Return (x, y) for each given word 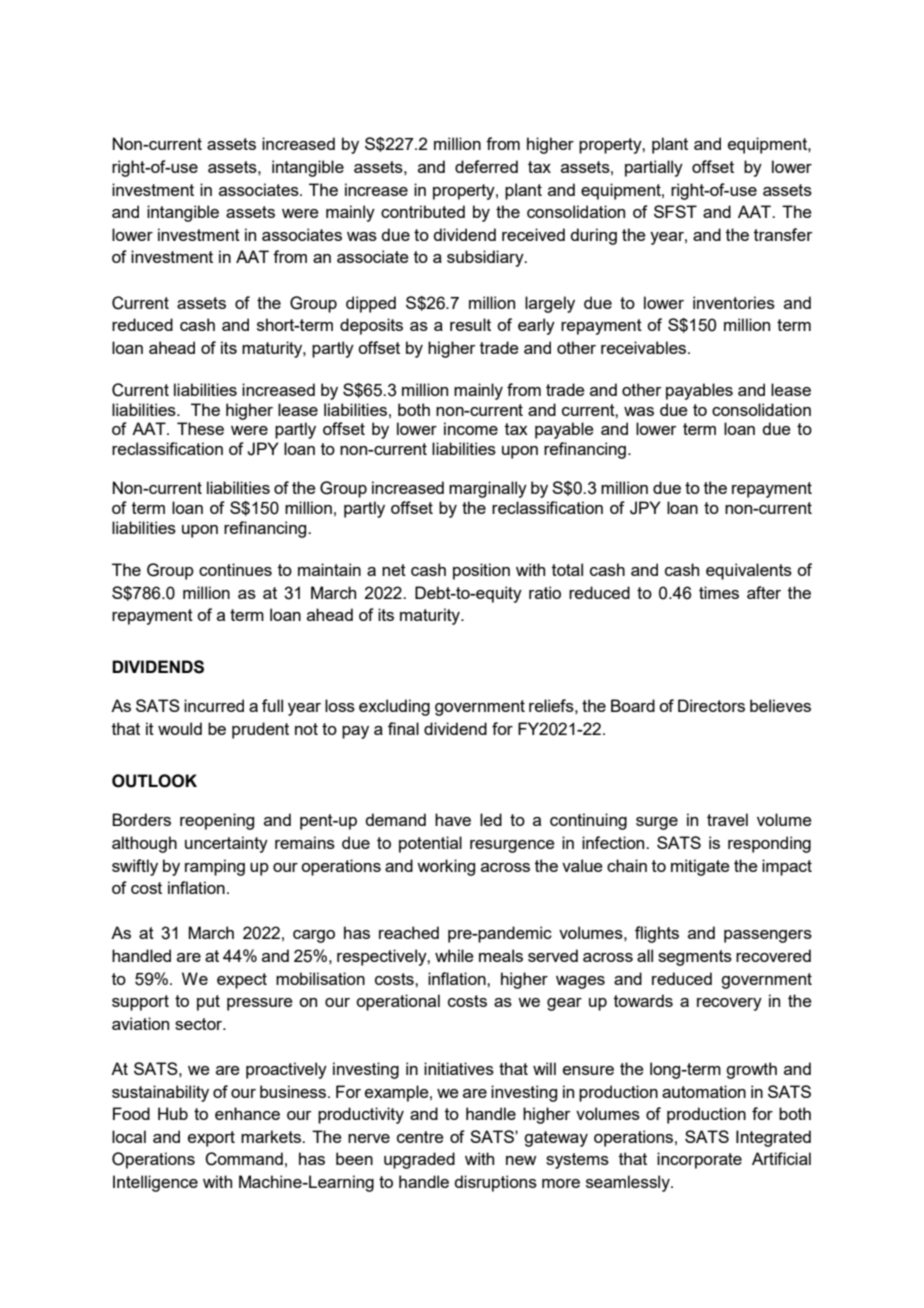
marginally (488, 489)
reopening (217, 821)
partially (654, 168)
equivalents (749, 571)
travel (727, 819)
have (453, 819)
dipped (371, 304)
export (211, 1139)
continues (235, 569)
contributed (423, 211)
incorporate (699, 1160)
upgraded (419, 1160)
